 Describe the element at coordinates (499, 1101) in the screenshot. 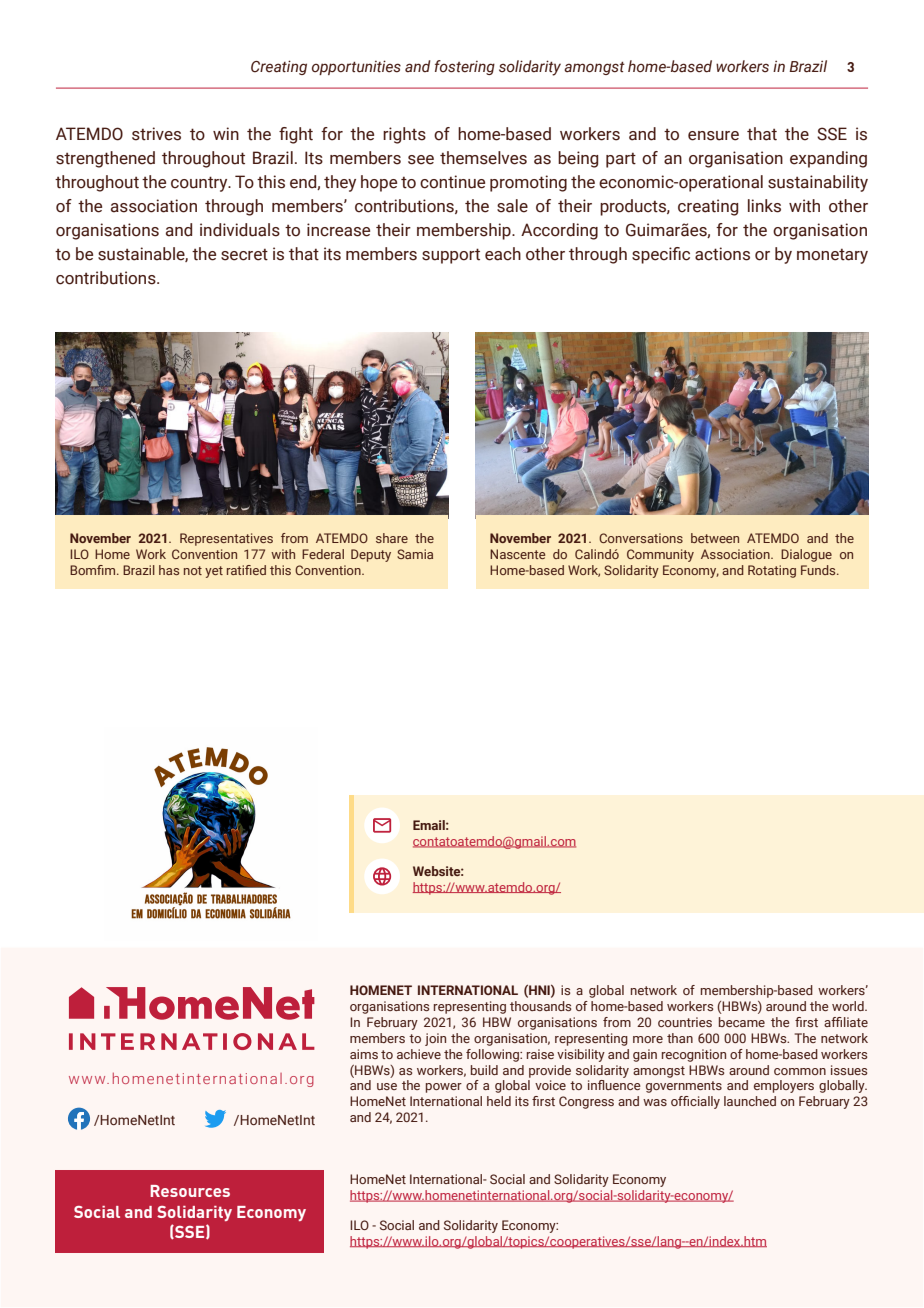

I see `held` at that location.
